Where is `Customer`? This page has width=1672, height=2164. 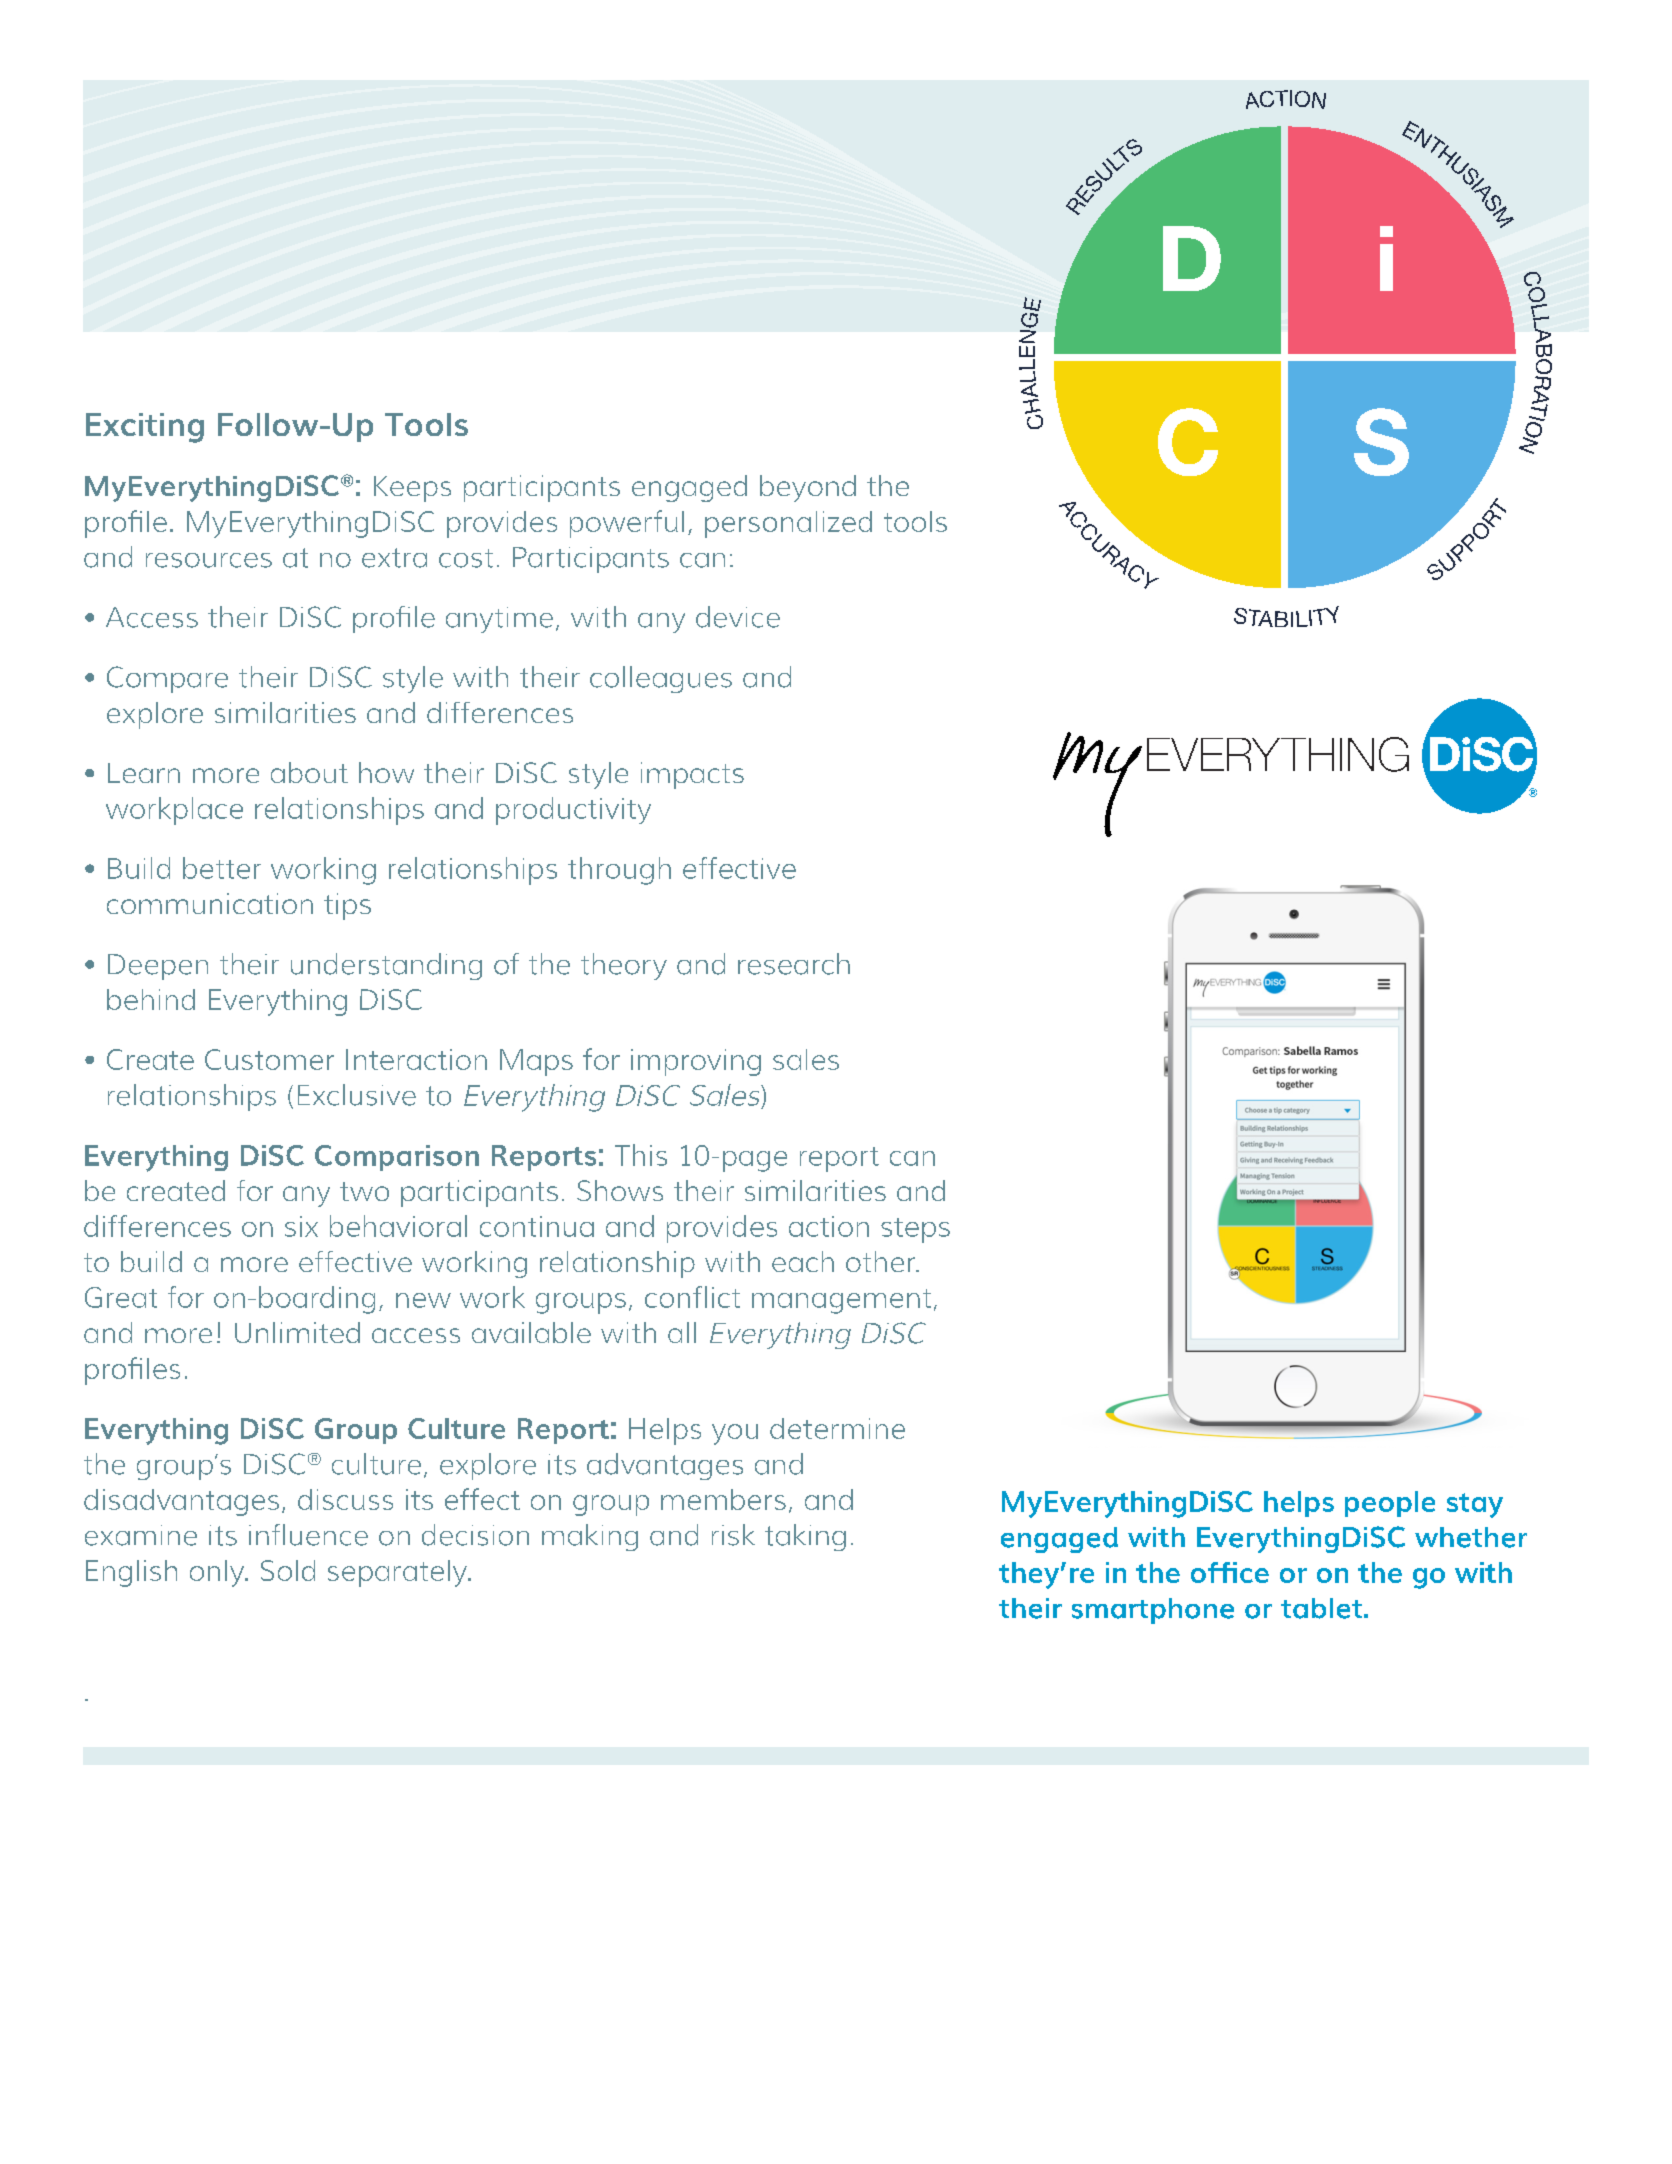
Customer is located at coordinates (269, 1059).
